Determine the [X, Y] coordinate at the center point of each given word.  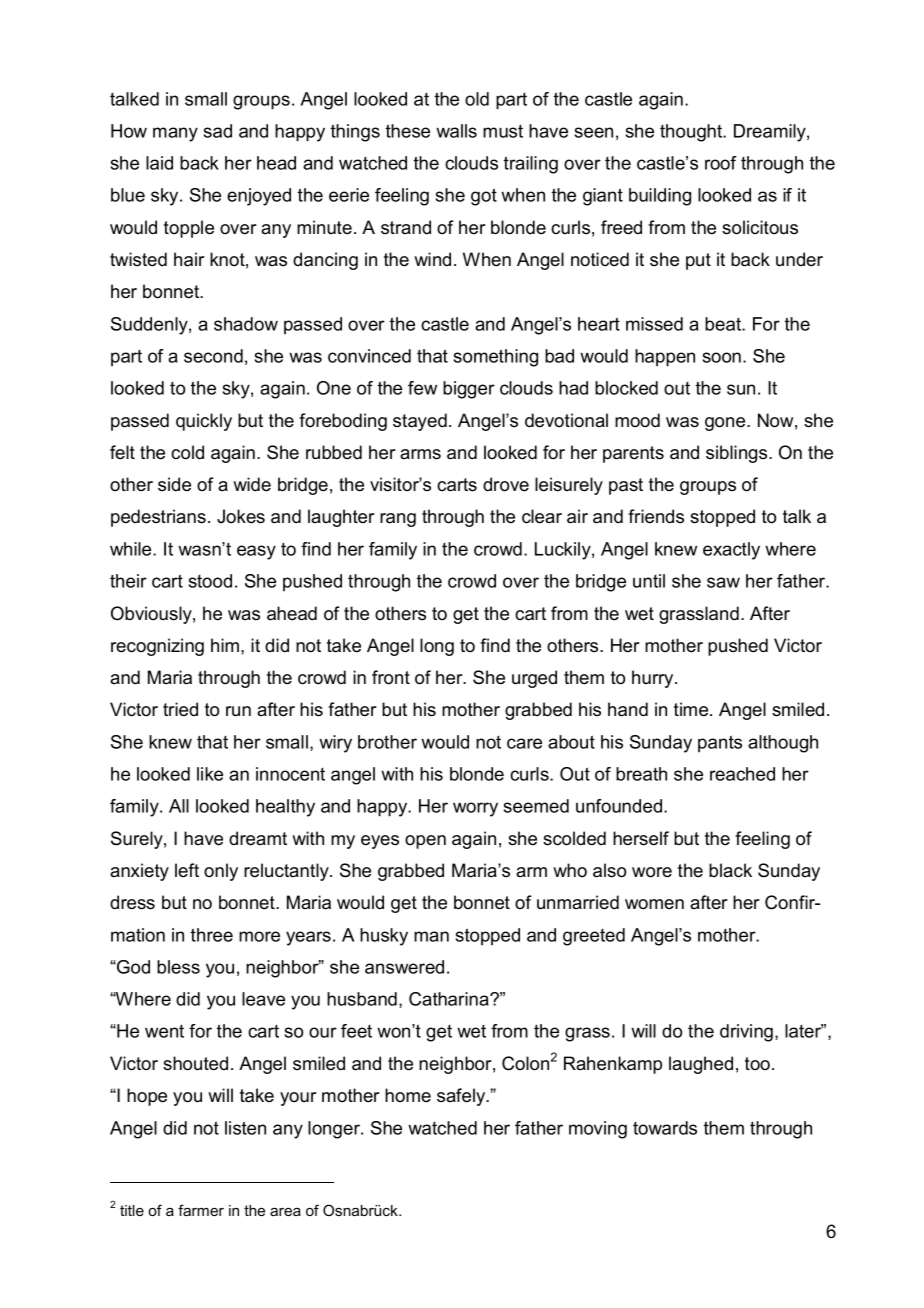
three [212, 935]
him [226, 645]
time [692, 709]
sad [218, 131]
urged [534, 679]
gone [726, 424]
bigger [469, 390]
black [730, 870]
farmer [201, 1210]
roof [721, 163]
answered [404, 967]
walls [456, 131]
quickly [204, 422]
